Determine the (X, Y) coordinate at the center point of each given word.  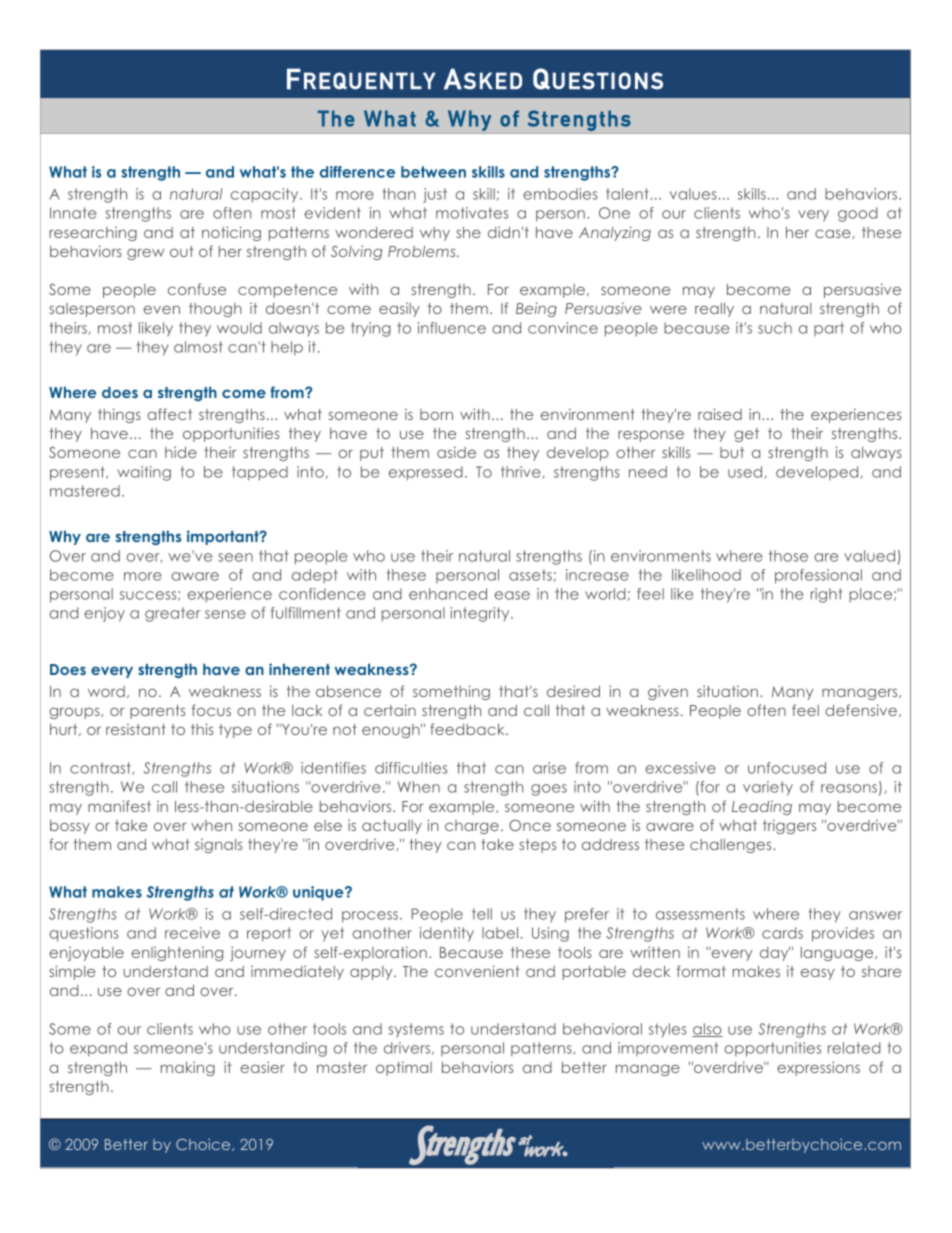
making (188, 1068)
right (827, 595)
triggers (789, 826)
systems (416, 1030)
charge (472, 827)
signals (219, 845)
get (746, 435)
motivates (472, 213)
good (857, 214)
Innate (73, 213)
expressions (818, 1068)
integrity (481, 614)
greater (173, 614)
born (436, 414)
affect (170, 414)
